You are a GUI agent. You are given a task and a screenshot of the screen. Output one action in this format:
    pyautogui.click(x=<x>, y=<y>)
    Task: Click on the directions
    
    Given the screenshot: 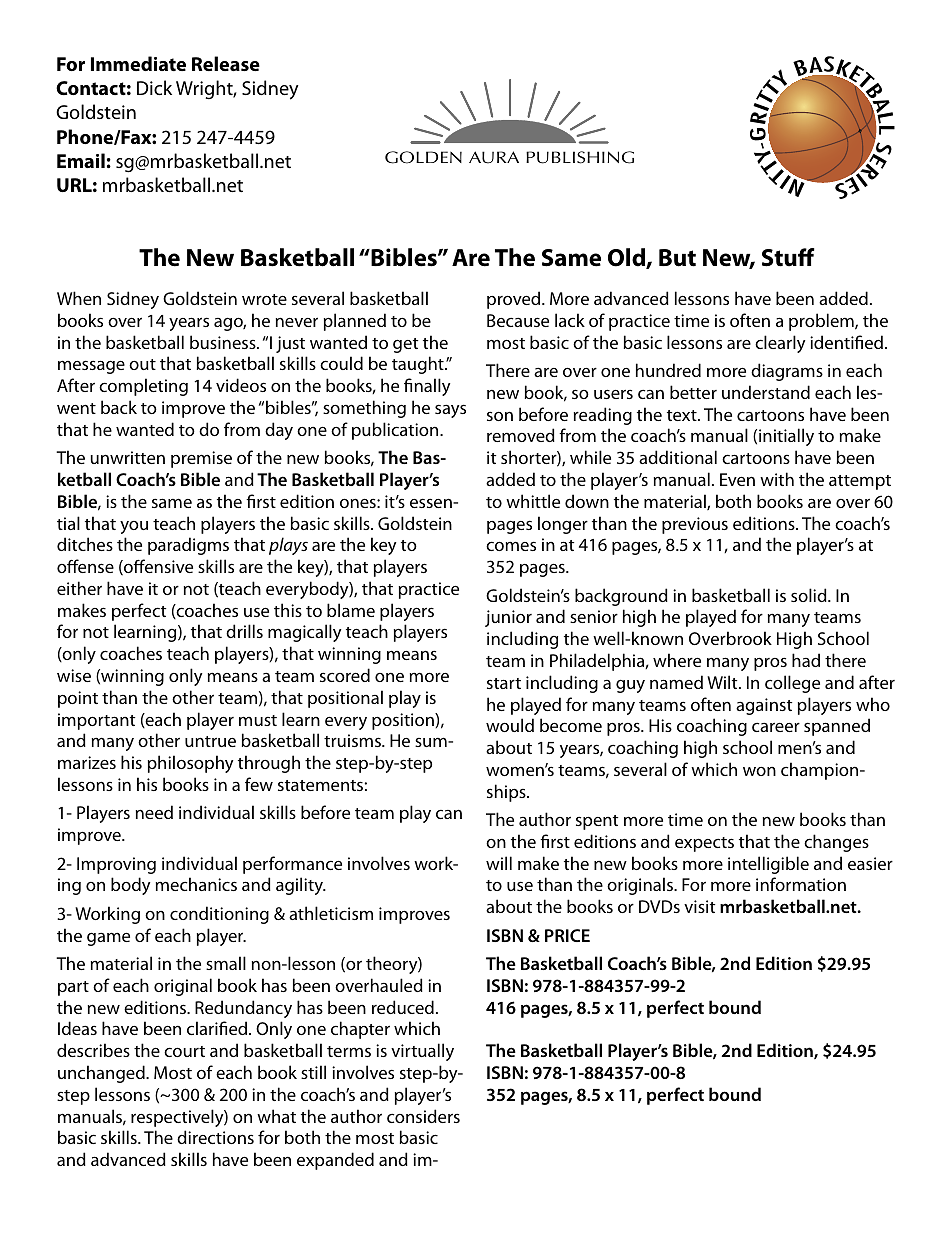 What is the action you would take?
    pyautogui.click(x=215, y=1137)
